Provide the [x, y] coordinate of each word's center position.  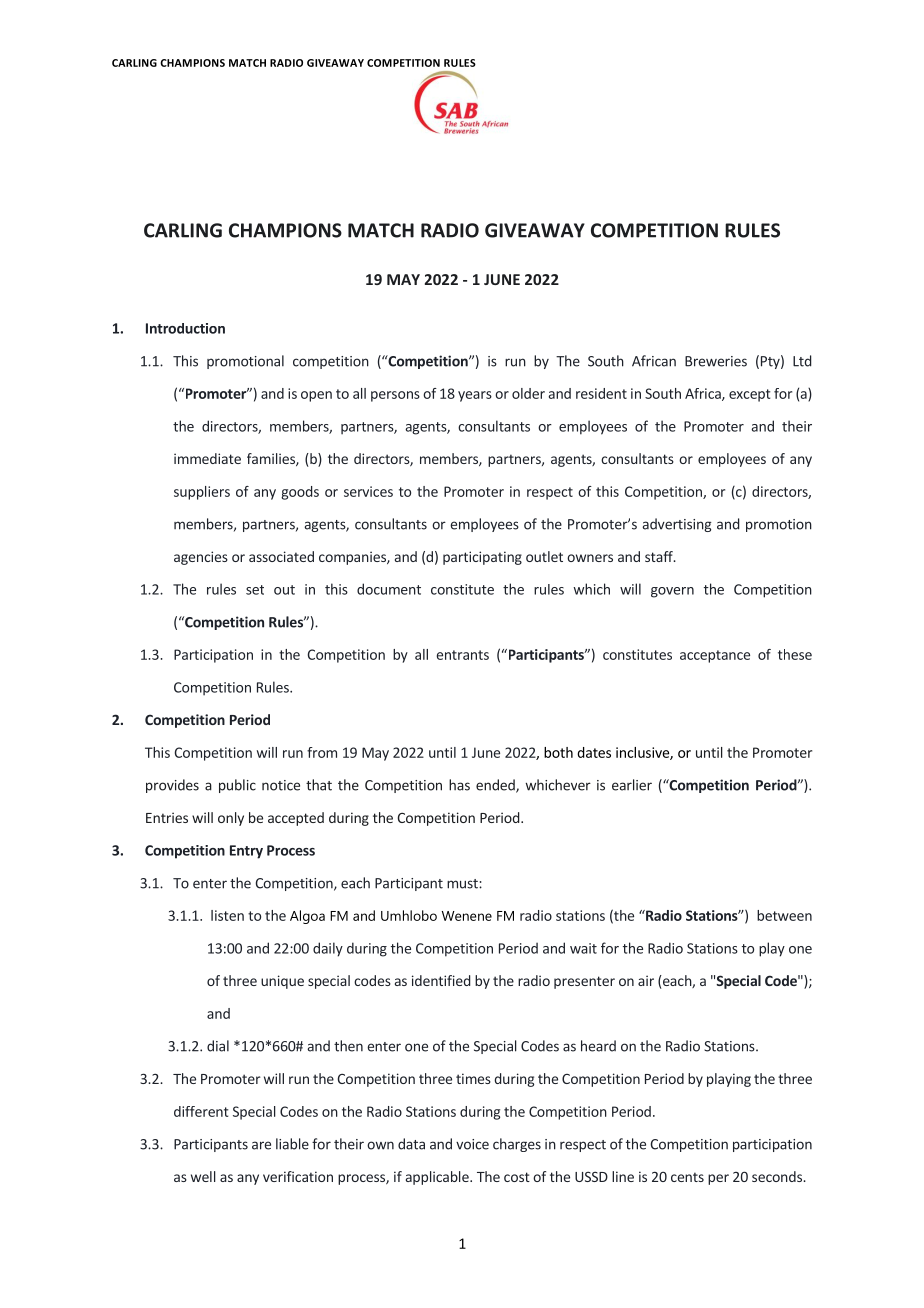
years [475, 396]
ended [496, 786]
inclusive [643, 753]
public [237, 786]
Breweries [716, 361]
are [261, 1145]
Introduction [185, 328]
